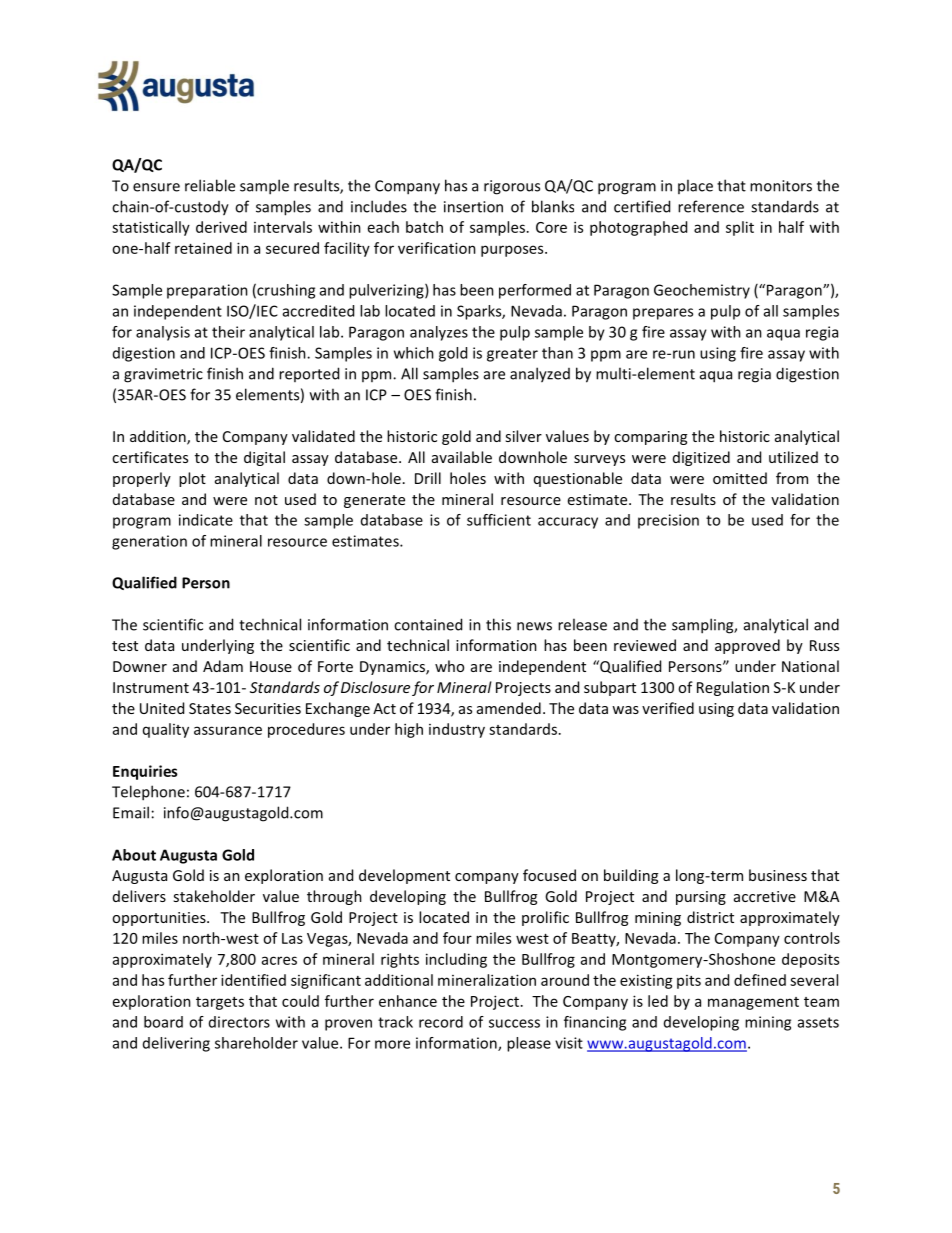 The width and height of the document is (952, 1233). What do you see at coordinates (747, 646) in the document?
I see `approved` at bounding box center [747, 646].
